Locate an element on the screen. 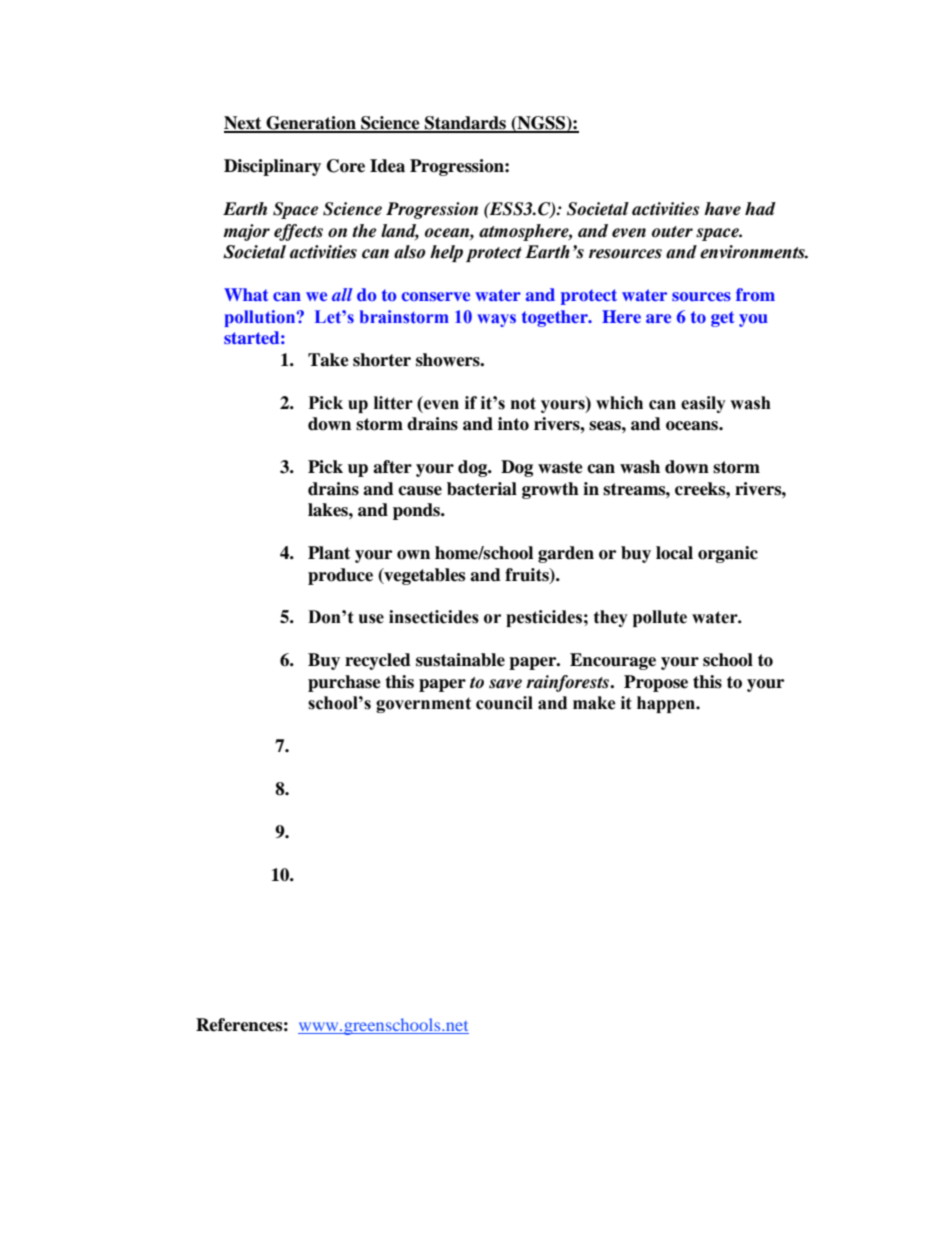  into is located at coordinates (513, 424).
